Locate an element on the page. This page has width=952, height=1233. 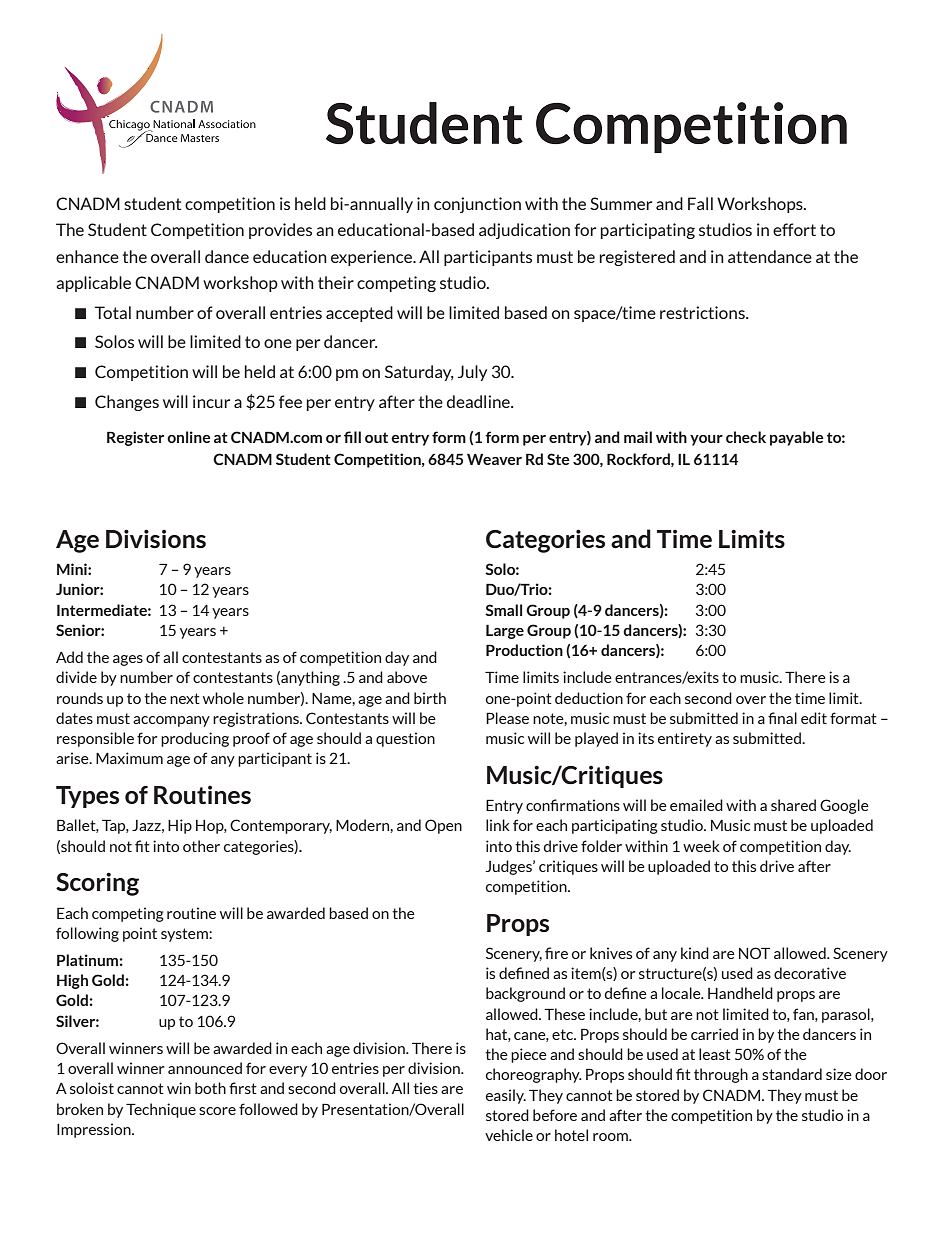
online is located at coordinates (188, 437).
